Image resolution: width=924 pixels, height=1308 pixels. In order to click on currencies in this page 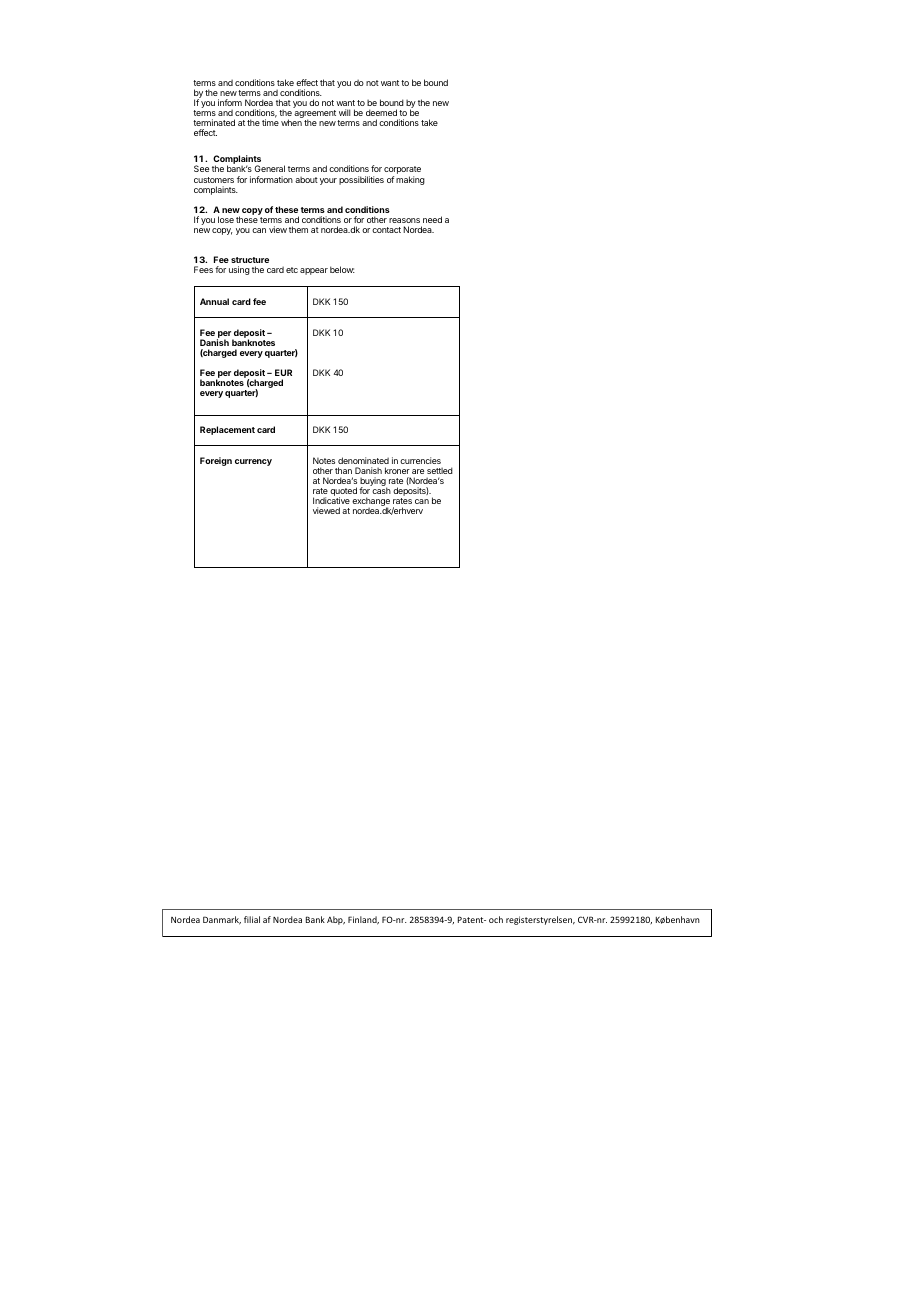, I will do `click(420, 460)`.
